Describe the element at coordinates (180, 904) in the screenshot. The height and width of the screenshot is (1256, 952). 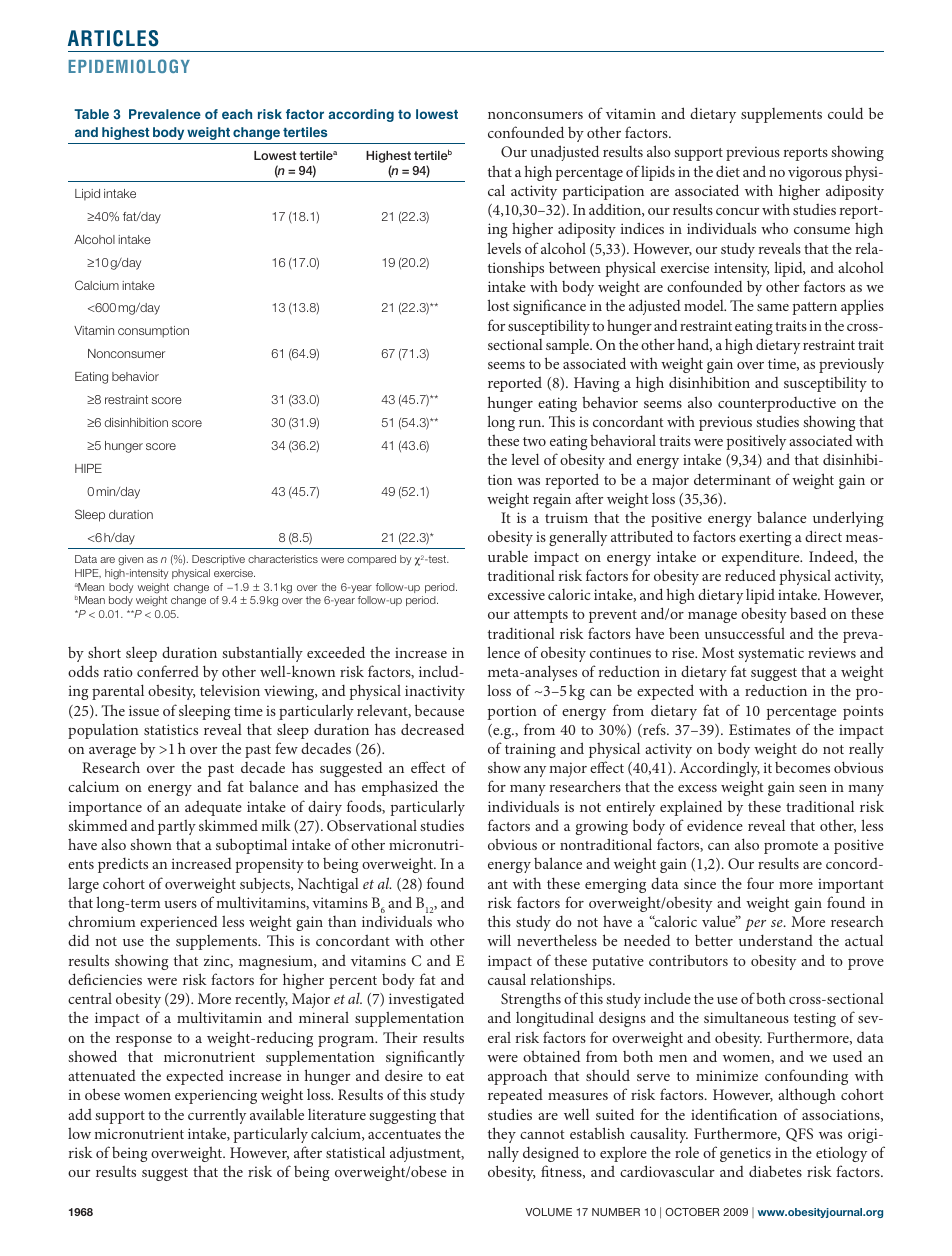
I see `users` at that location.
